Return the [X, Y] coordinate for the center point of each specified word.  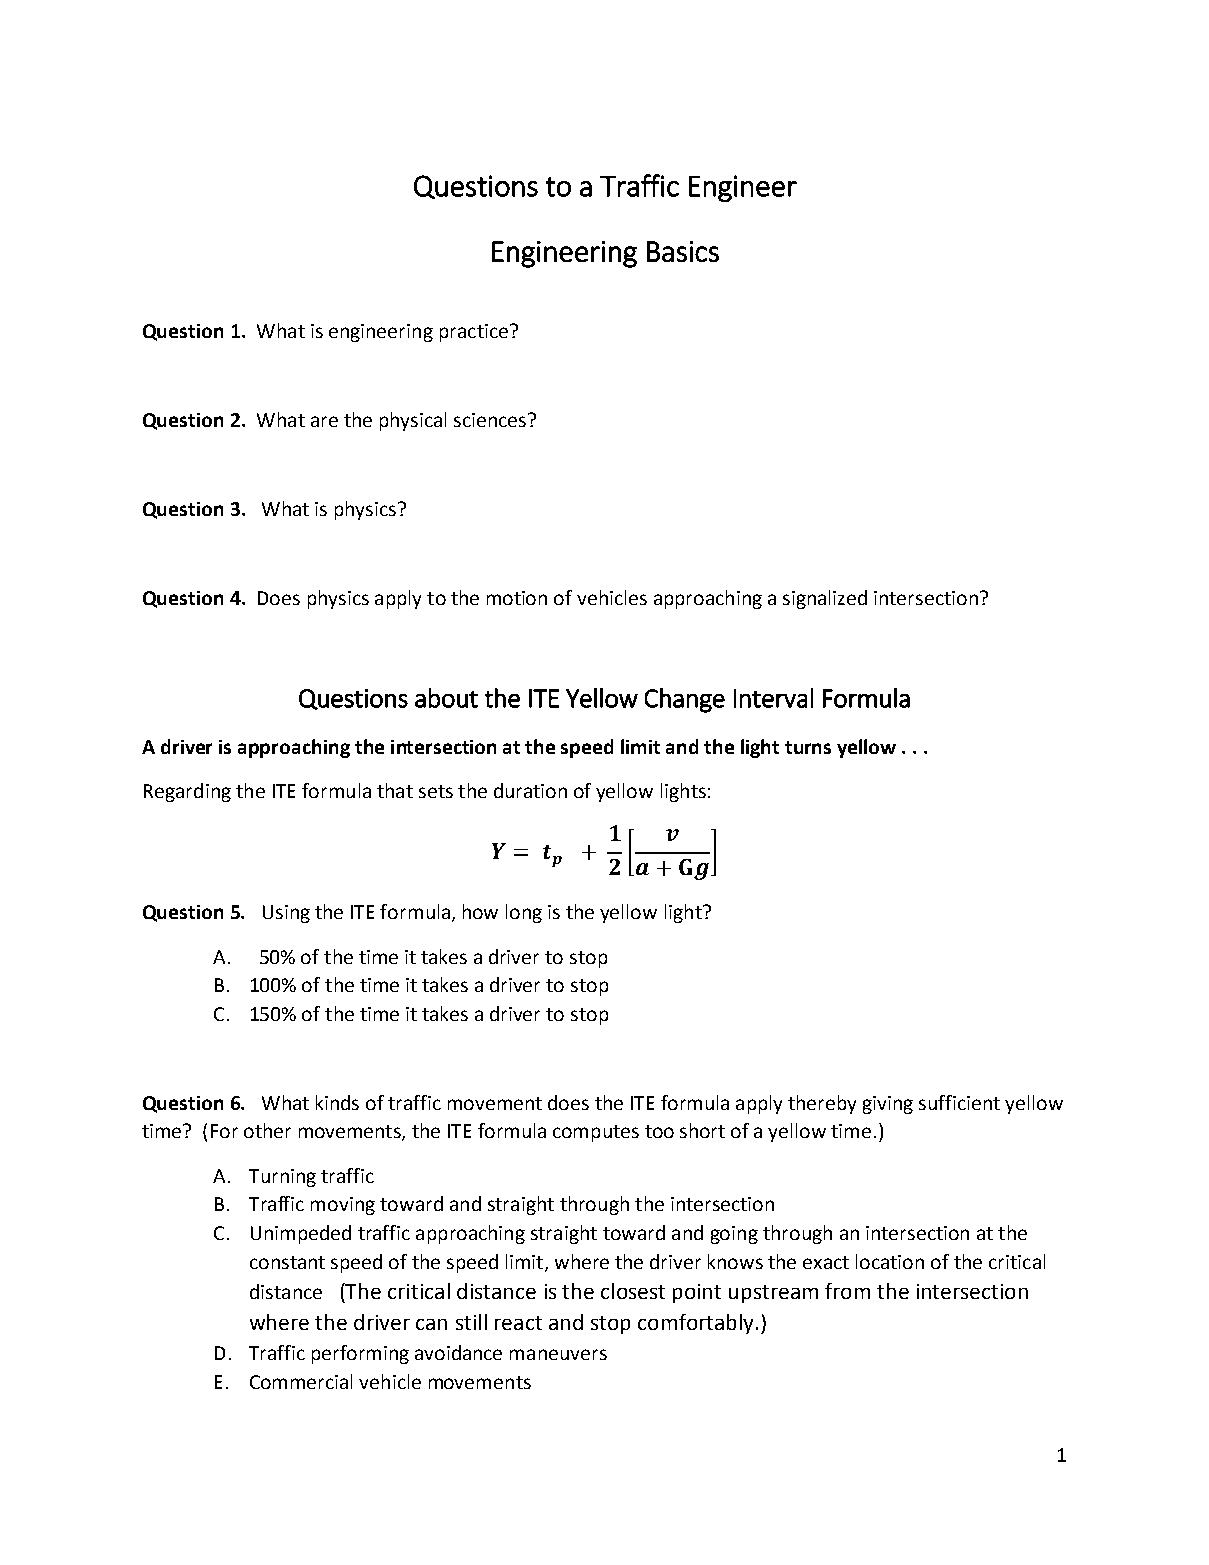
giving [888, 1105]
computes [596, 1133]
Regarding [187, 792]
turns [808, 747]
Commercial [301, 1381]
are [324, 421]
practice [474, 333]
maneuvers [558, 1354]
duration [530, 790]
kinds [337, 1102]
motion [517, 598]
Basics [683, 251]
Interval [773, 698]
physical [413, 421]
